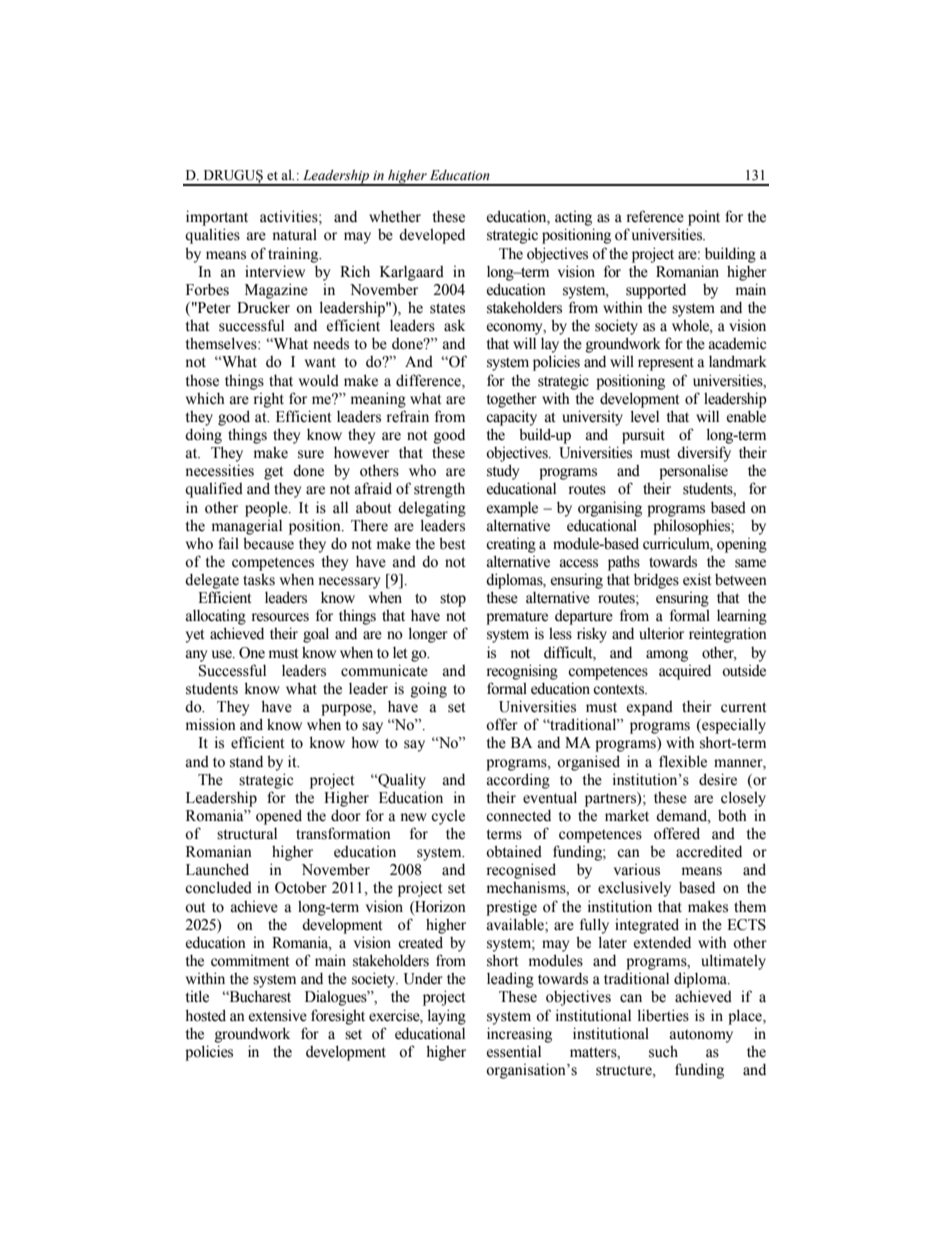 This screenshot has height=1233, width=952. Describe the element at coordinates (294, 235) in the screenshot. I see `natural` at that location.
